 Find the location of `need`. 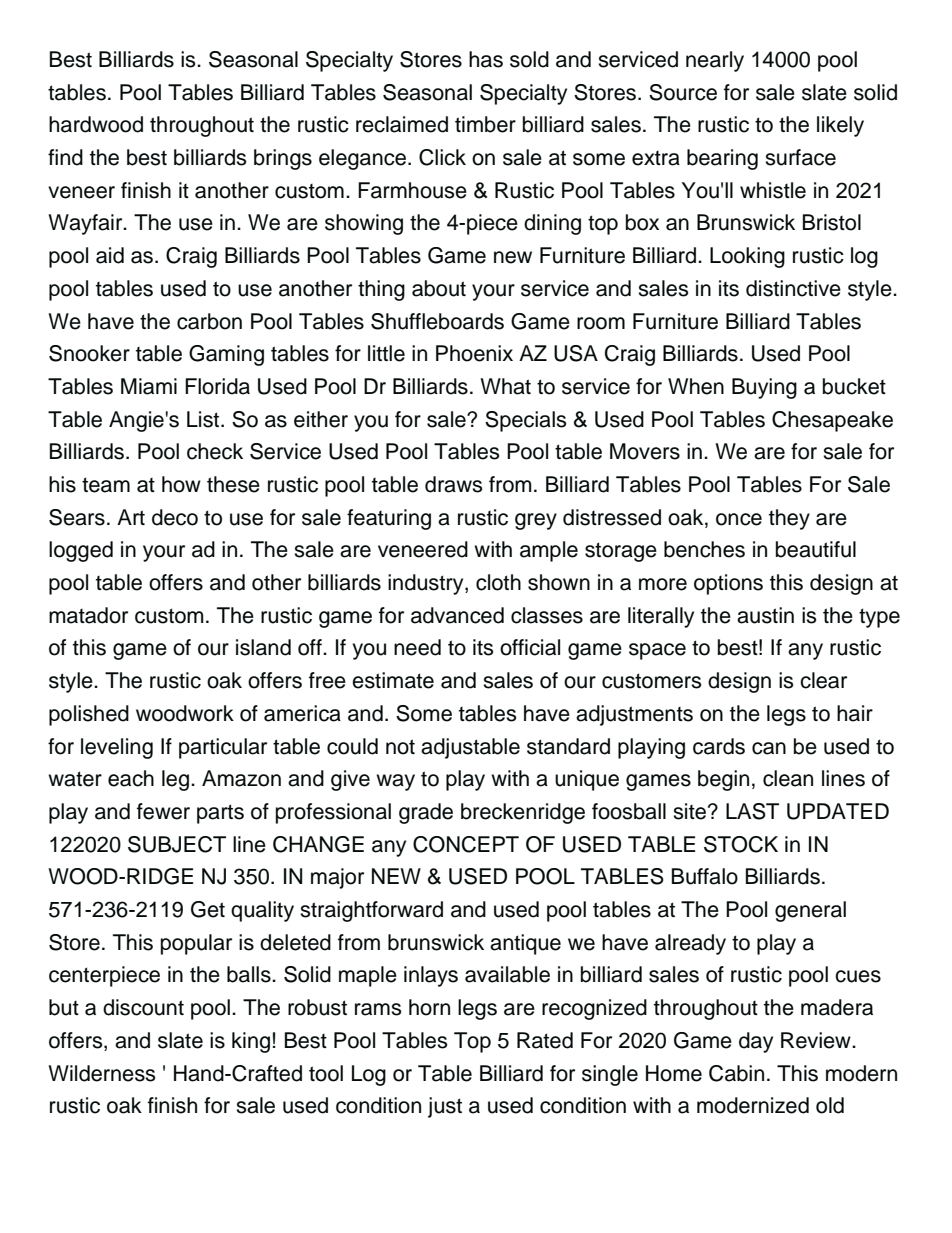

need is located at coordinates (417, 647).
